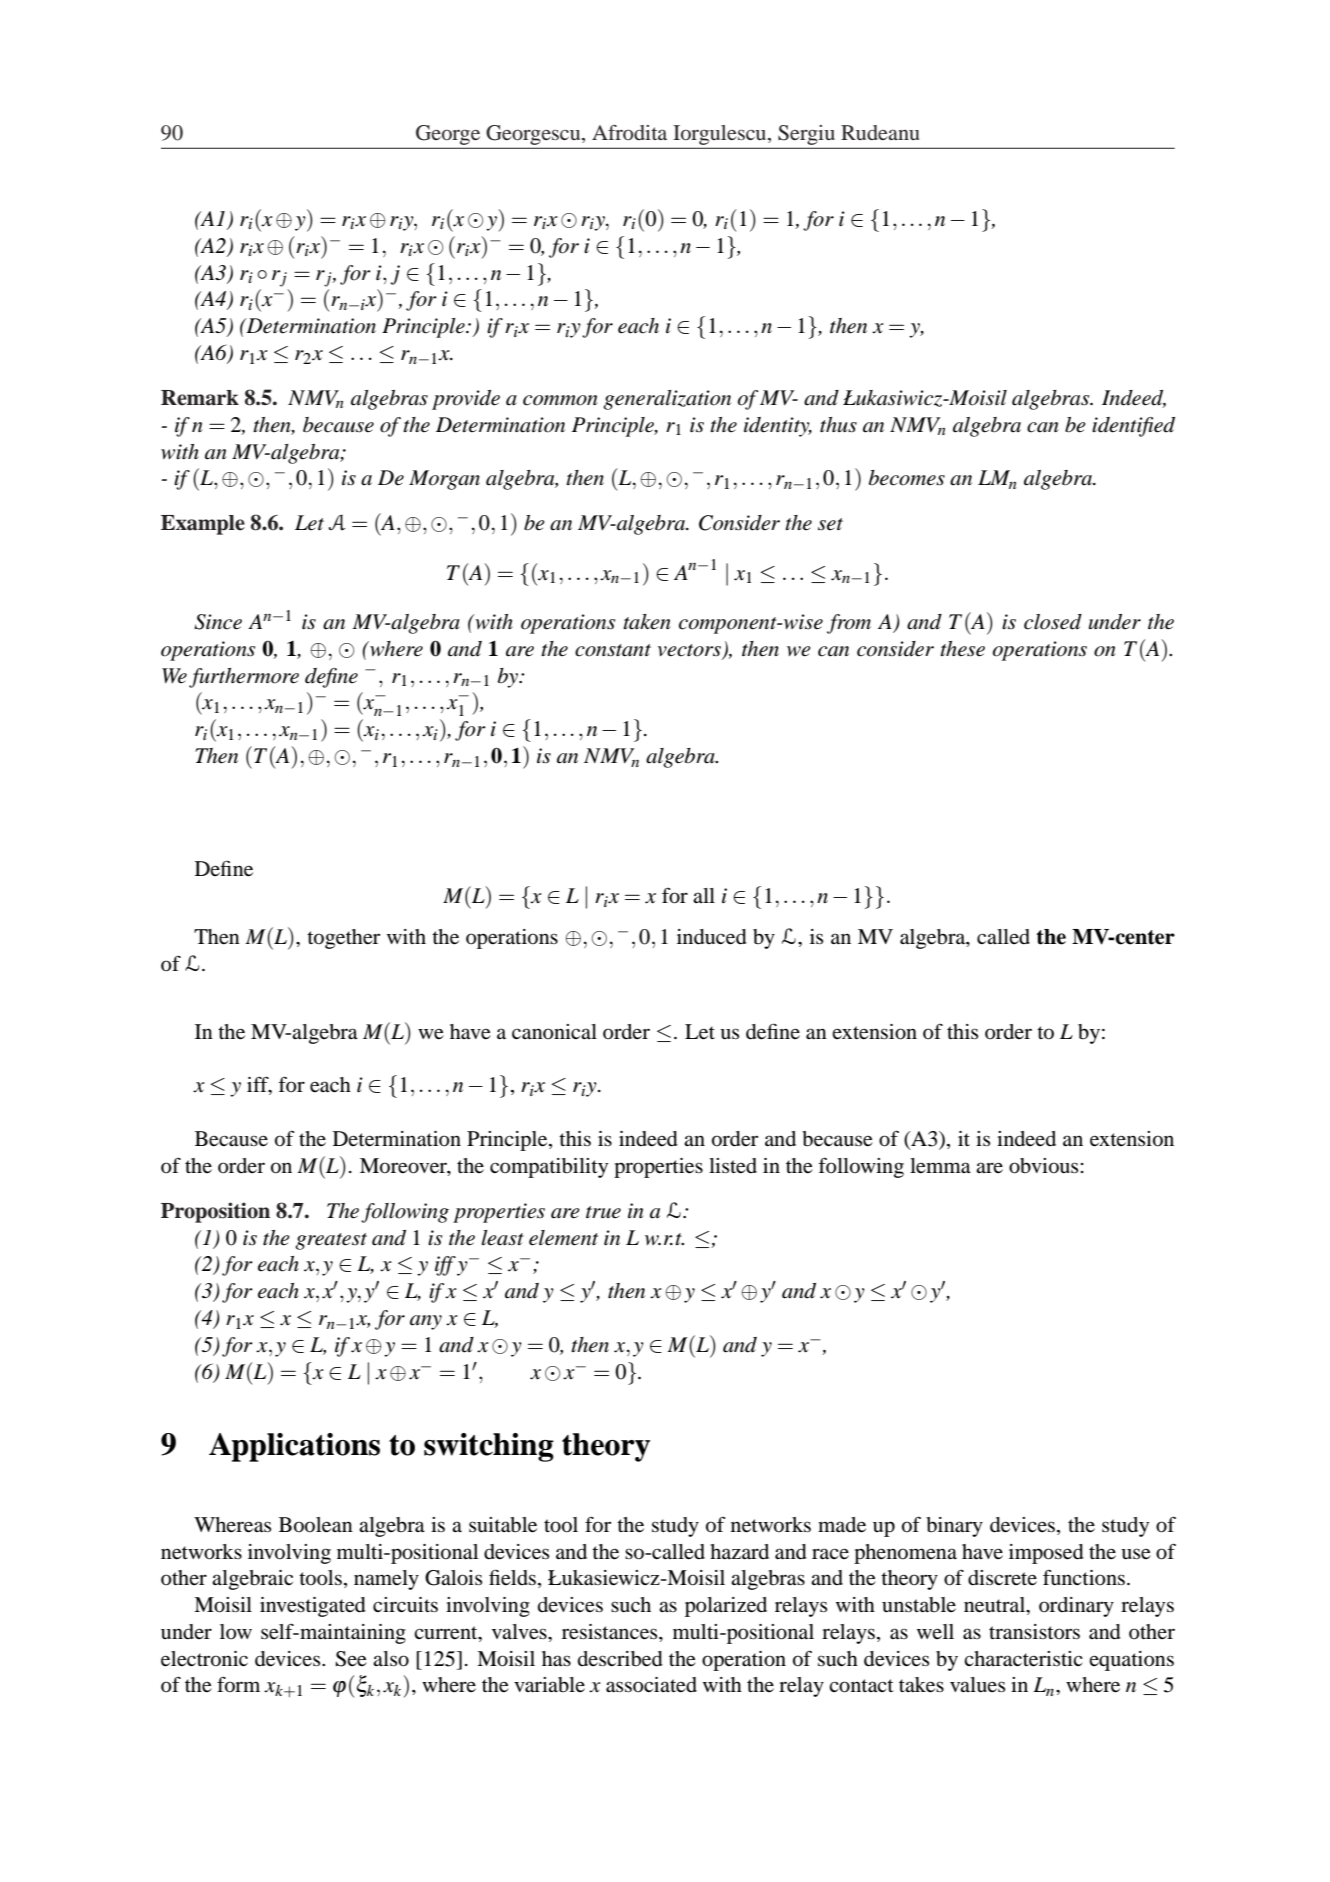  Describe the element at coordinates (620, 1659) in the screenshot. I see `described` at that location.
